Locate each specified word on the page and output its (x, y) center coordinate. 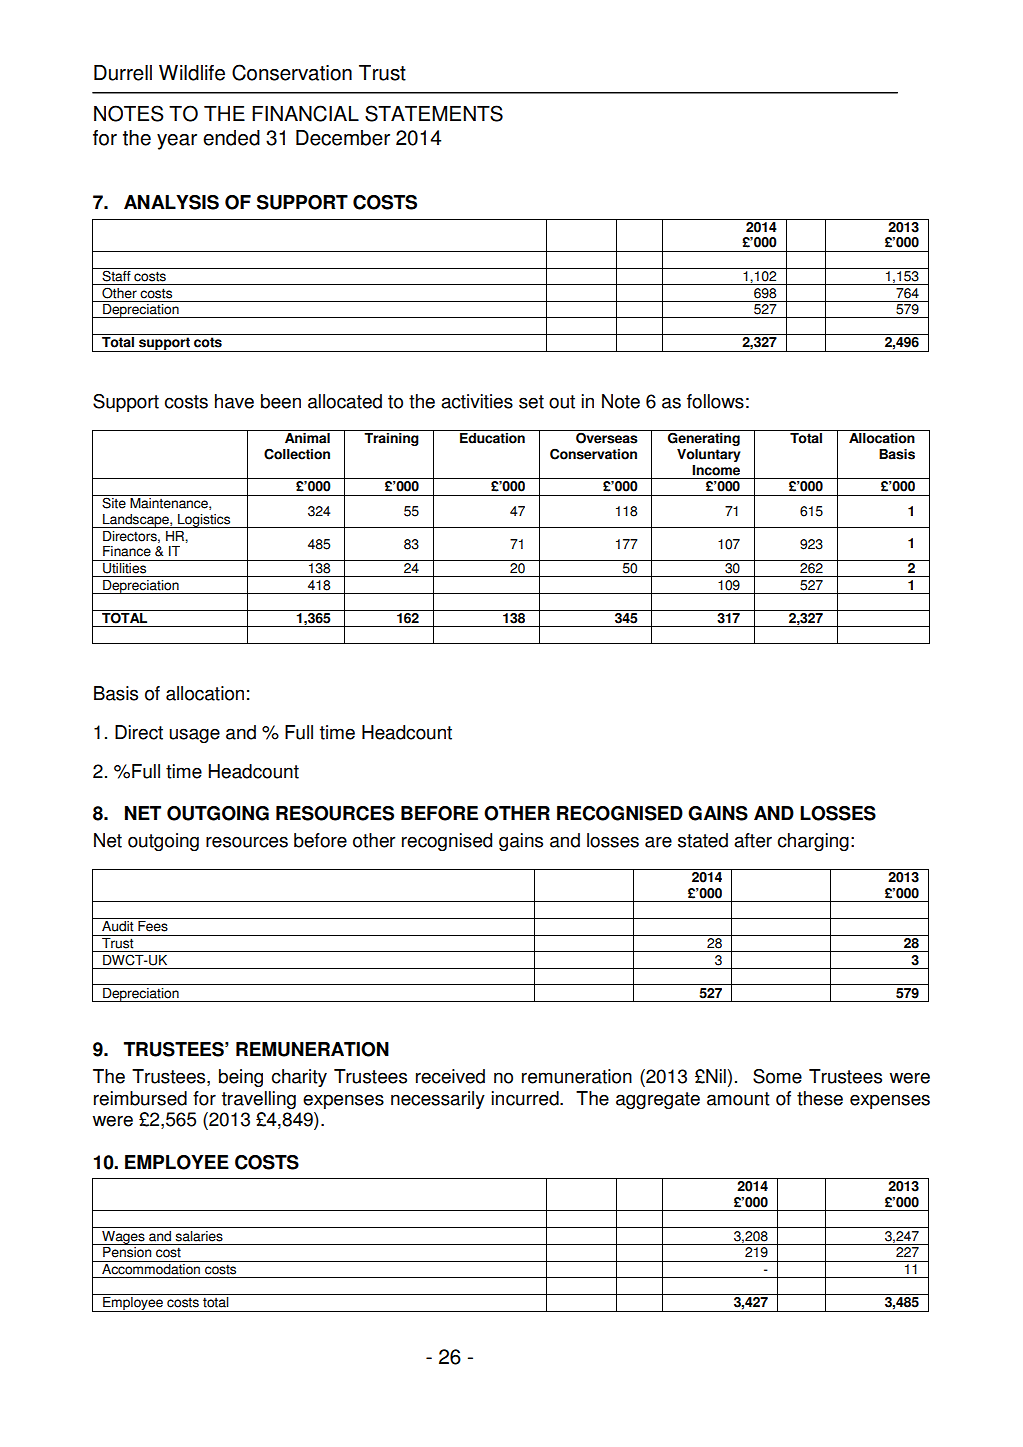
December (343, 138)
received (450, 1076)
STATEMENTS (434, 113)
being (241, 1078)
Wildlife (192, 73)
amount (738, 1099)
